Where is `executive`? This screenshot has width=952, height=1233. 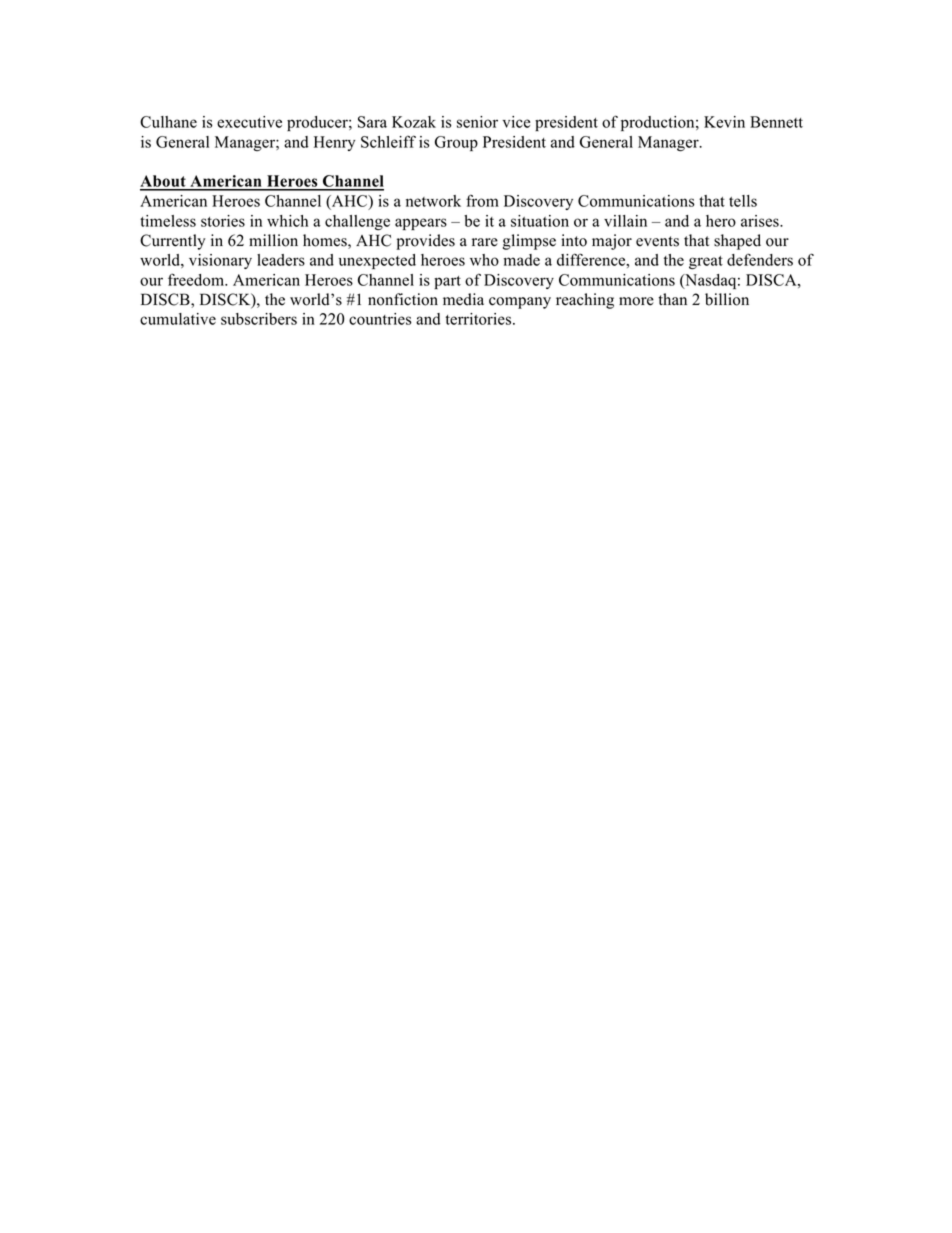 executive is located at coordinates (249, 122).
